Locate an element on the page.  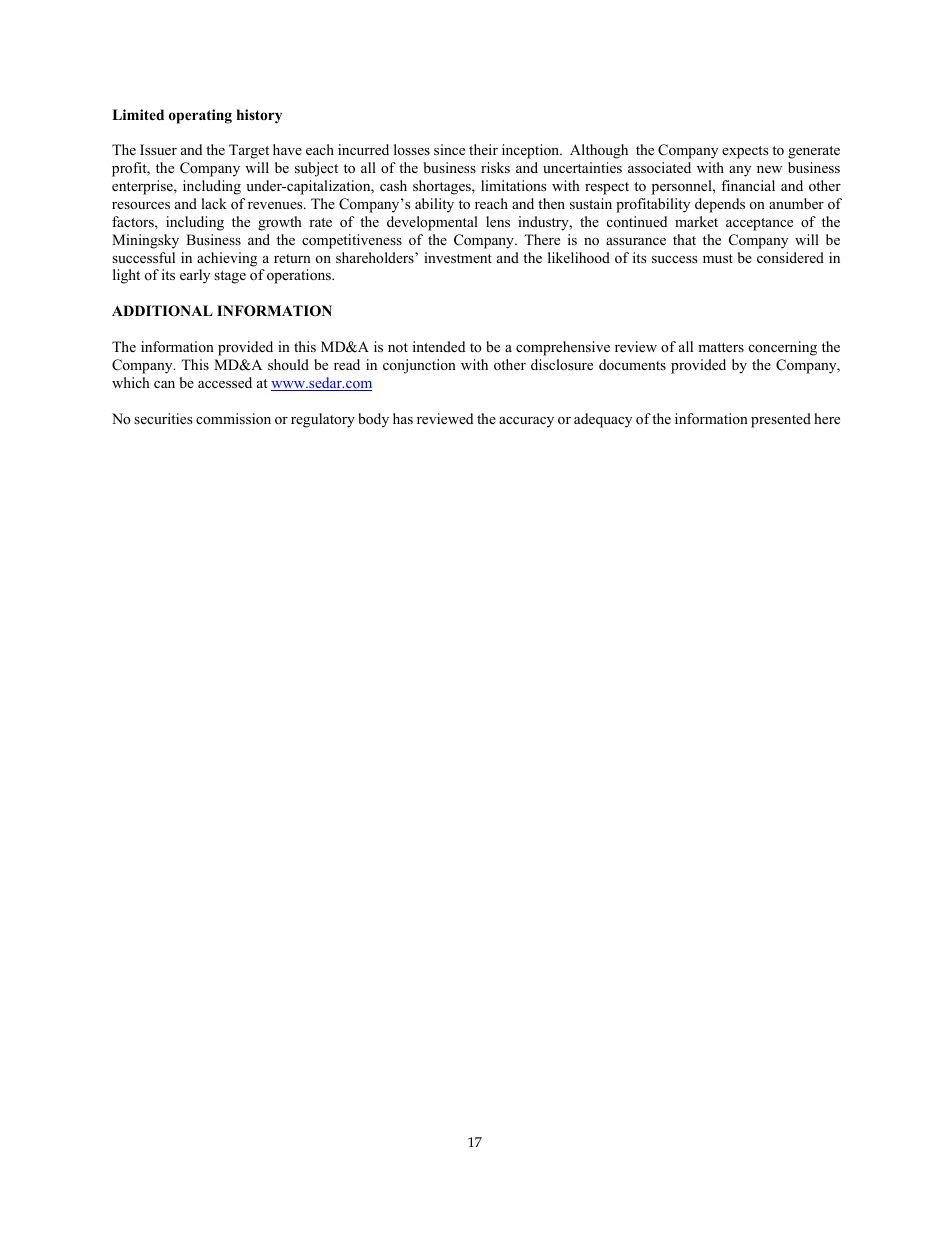
commission is located at coordinates (233, 418).
